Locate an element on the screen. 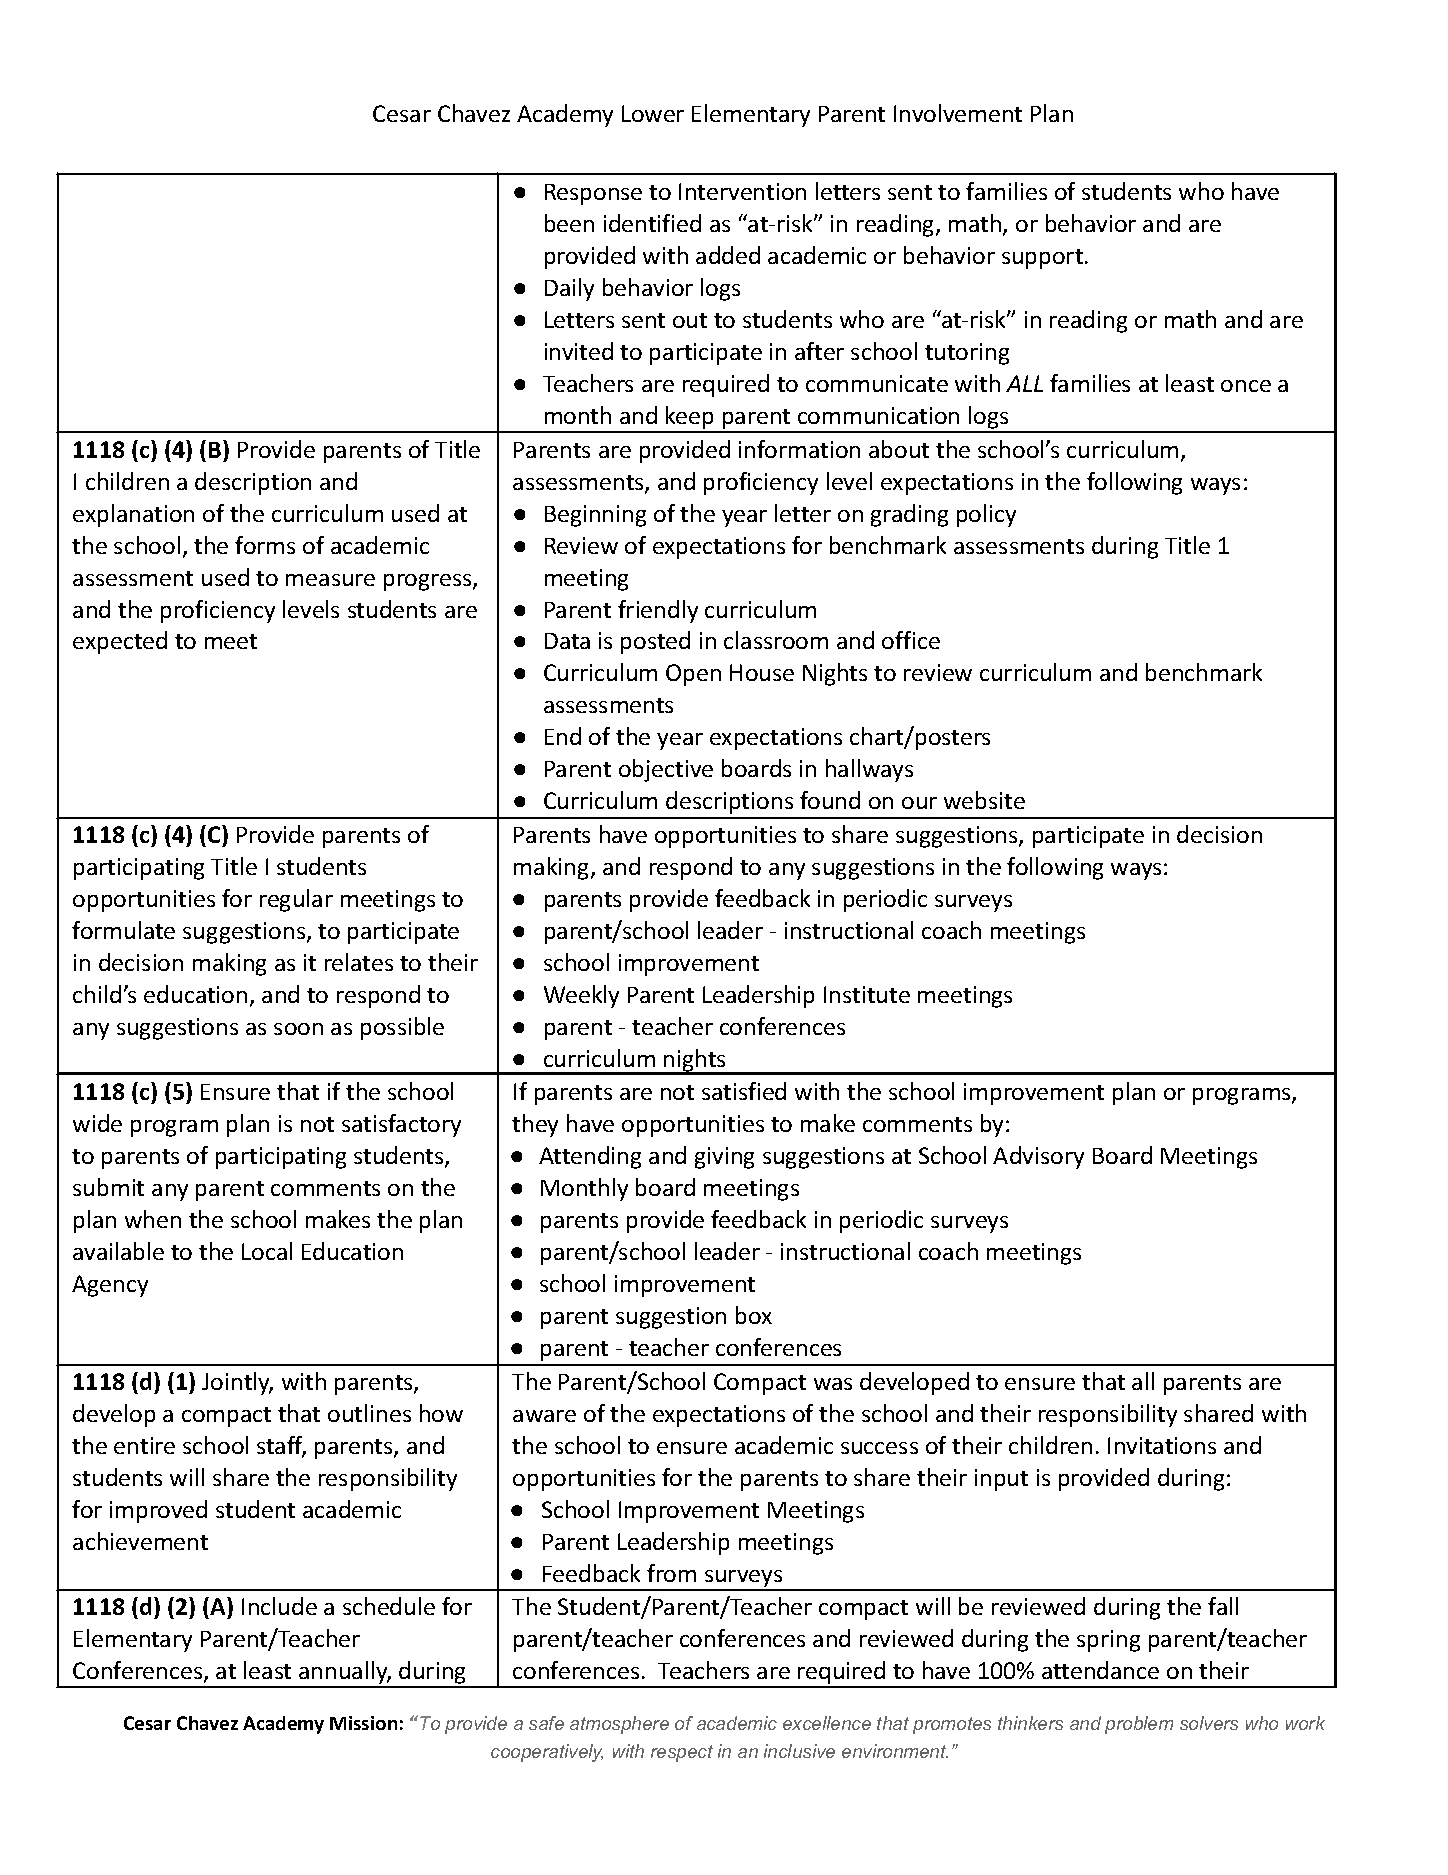 The image size is (1448, 1875). been is located at coordinates (569, 223).
